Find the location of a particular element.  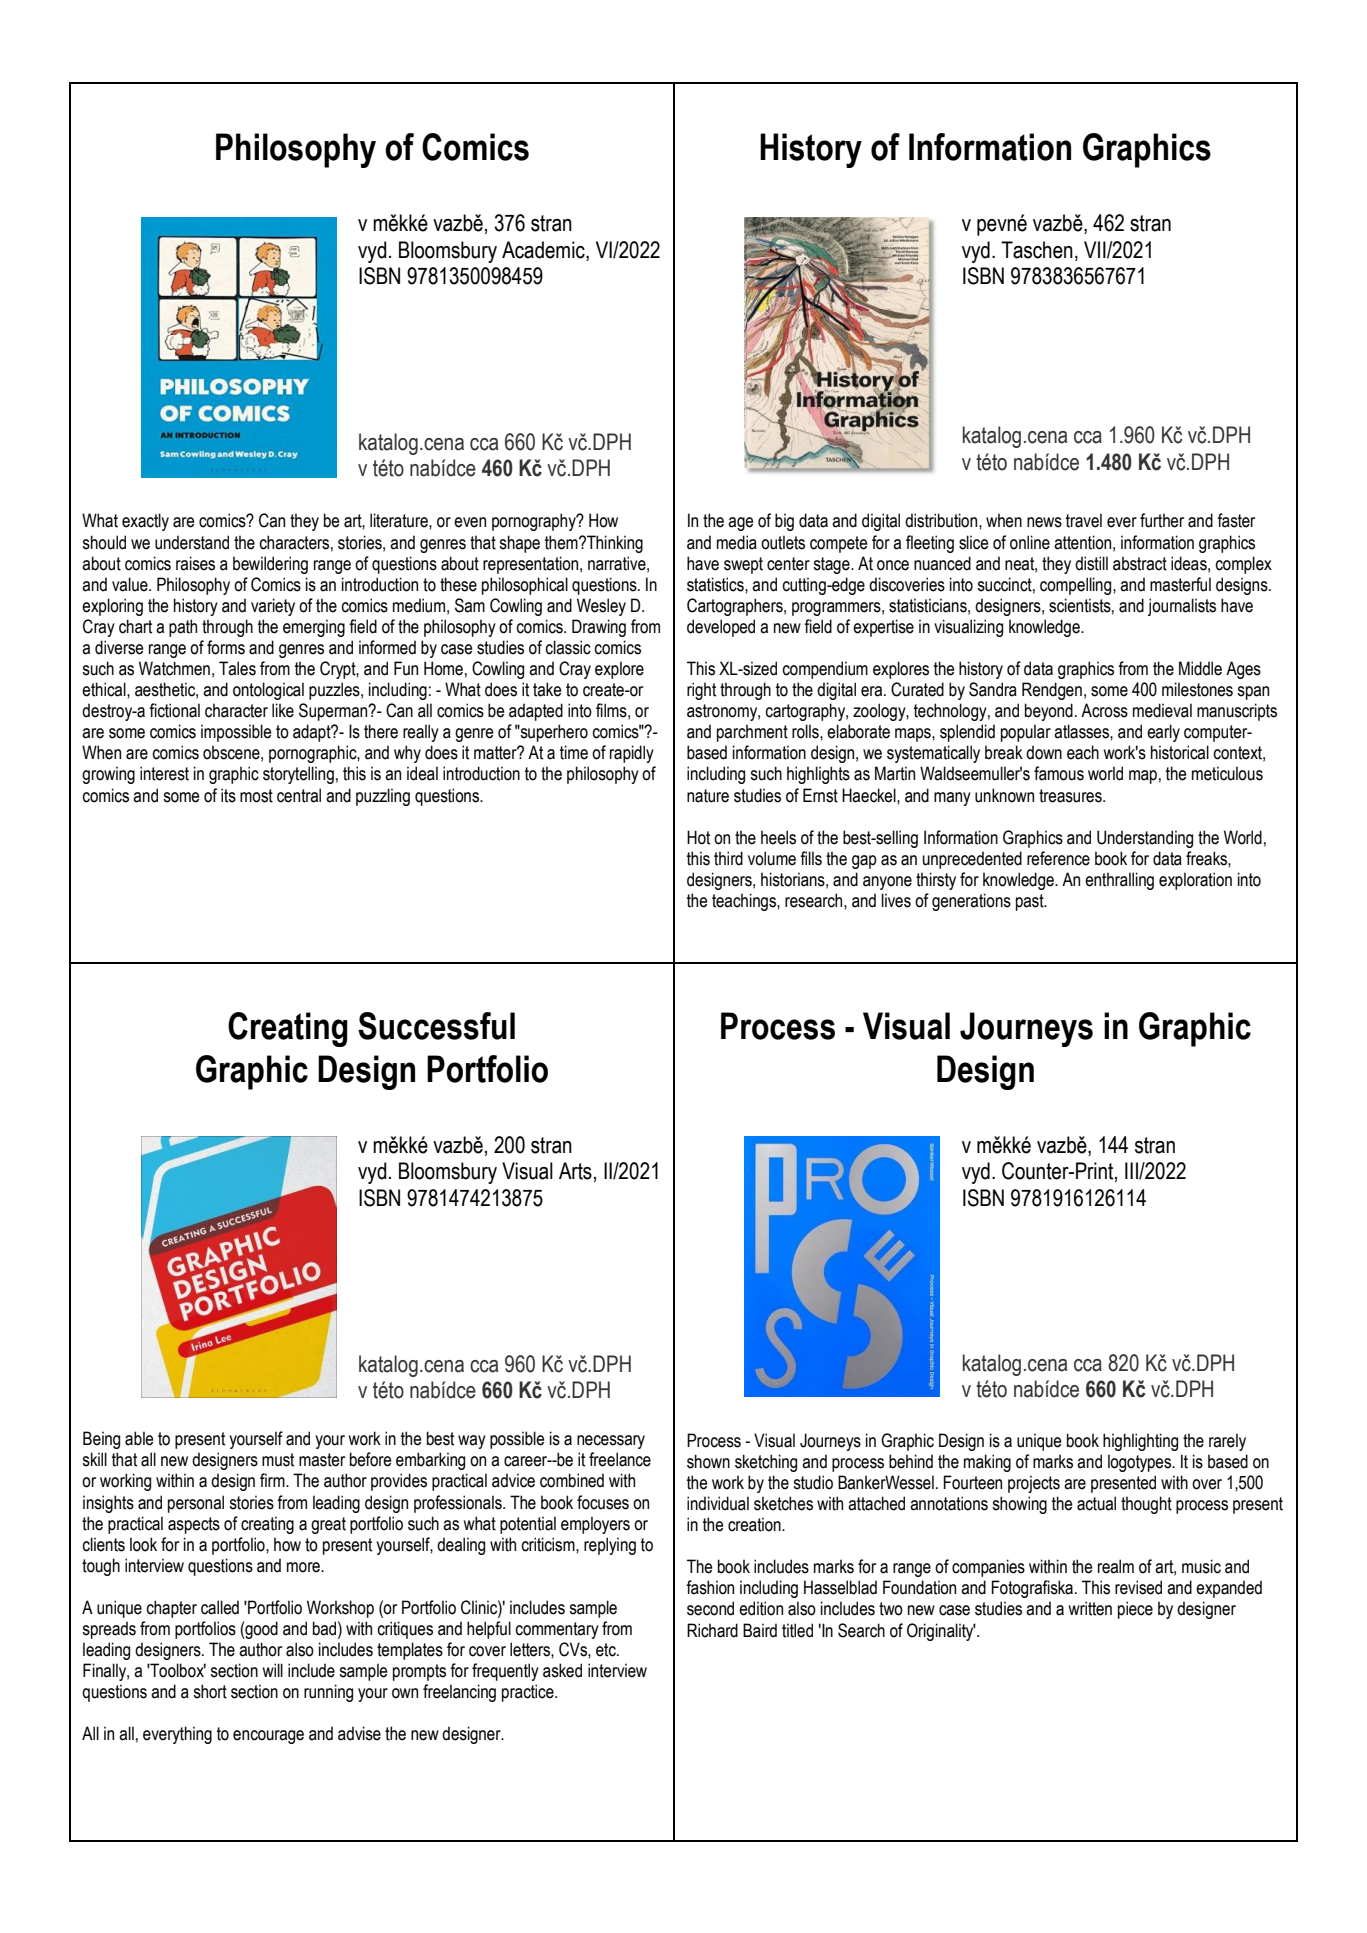

short is located at coordinates (210, 1691).
